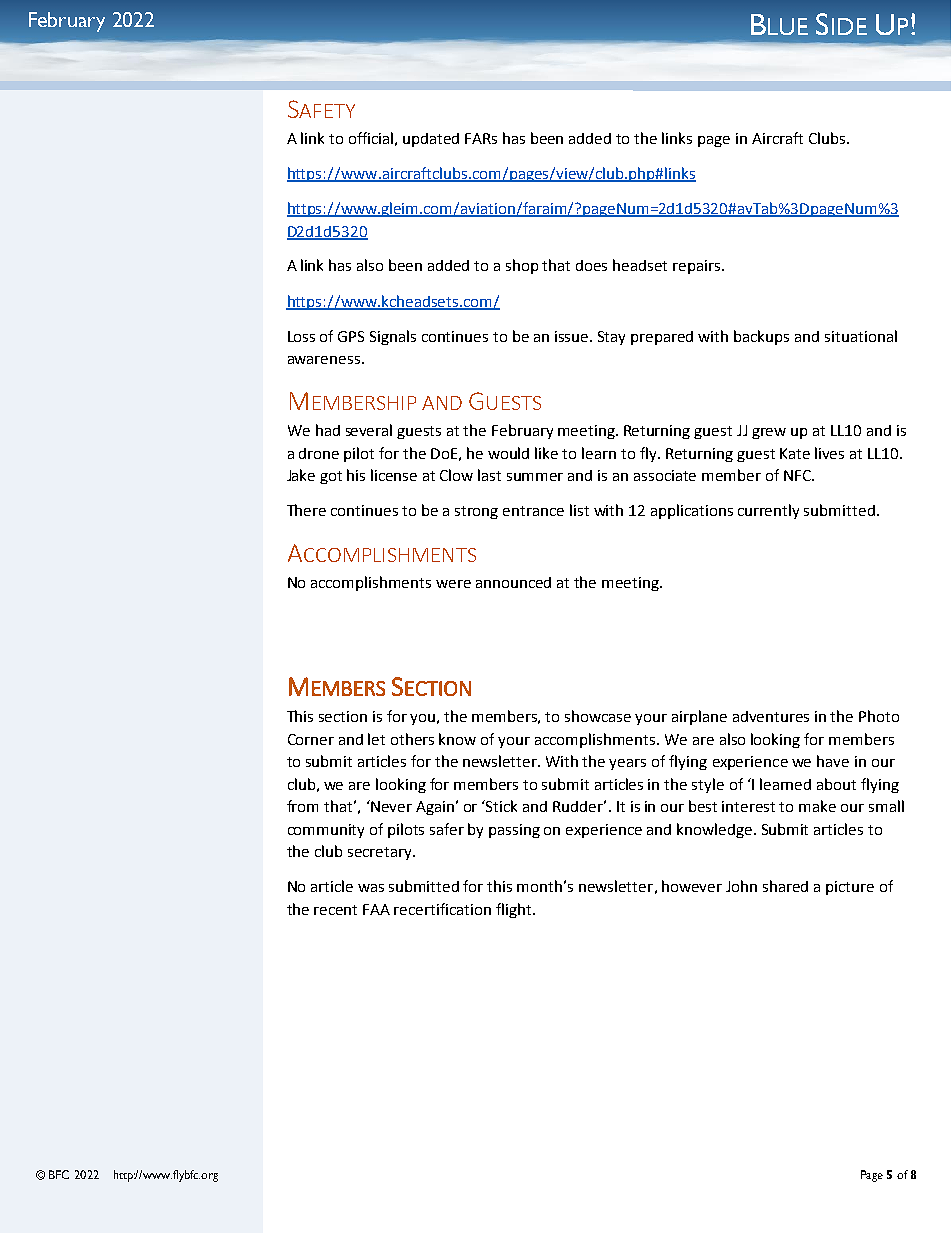 The width and height of the screenshot is (952, 1233). I want to click on situational, so click(861, 336).
